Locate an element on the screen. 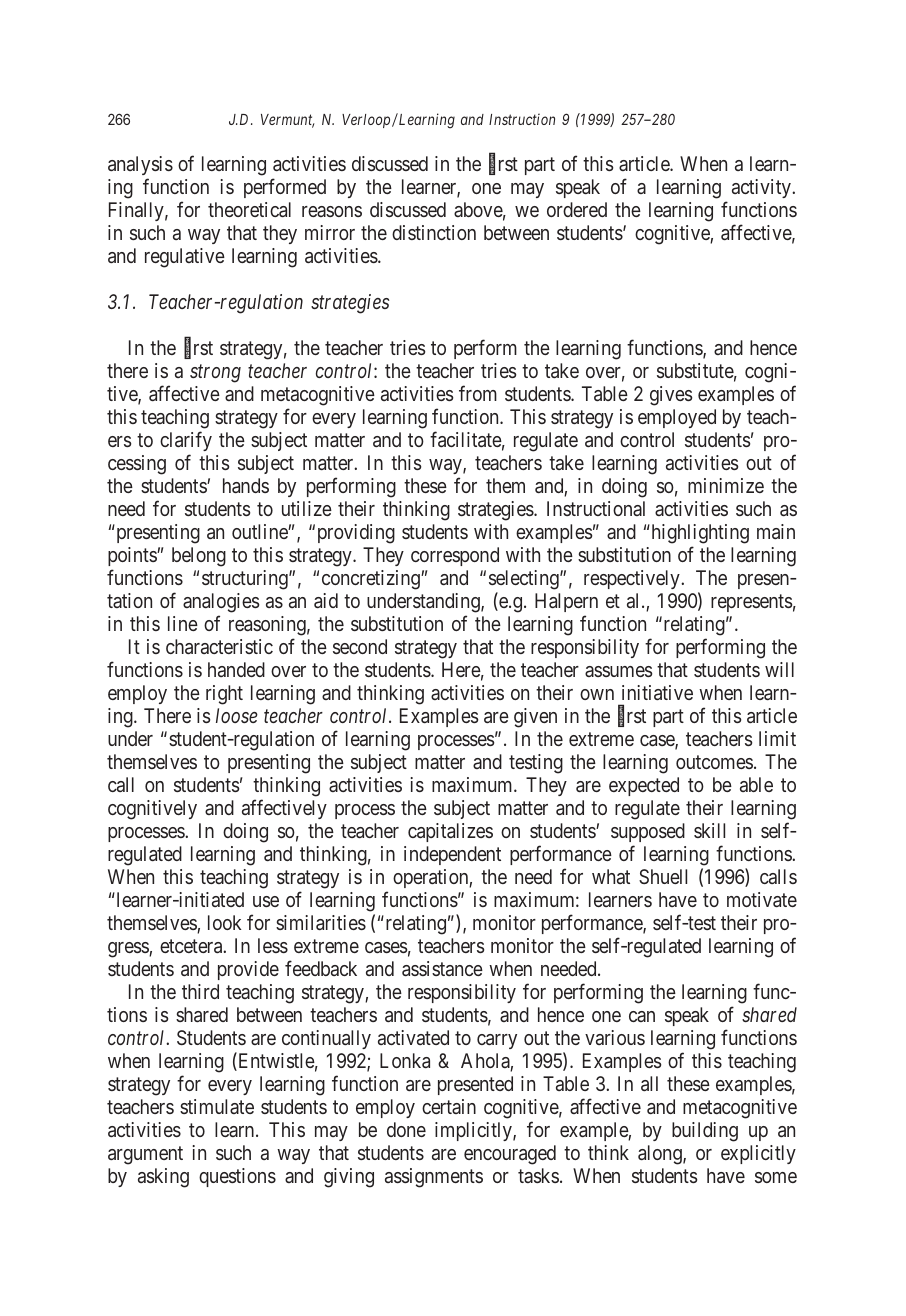 This screenshot has height=1316, width=906. theoretical is located at coordinates (249, 209).
